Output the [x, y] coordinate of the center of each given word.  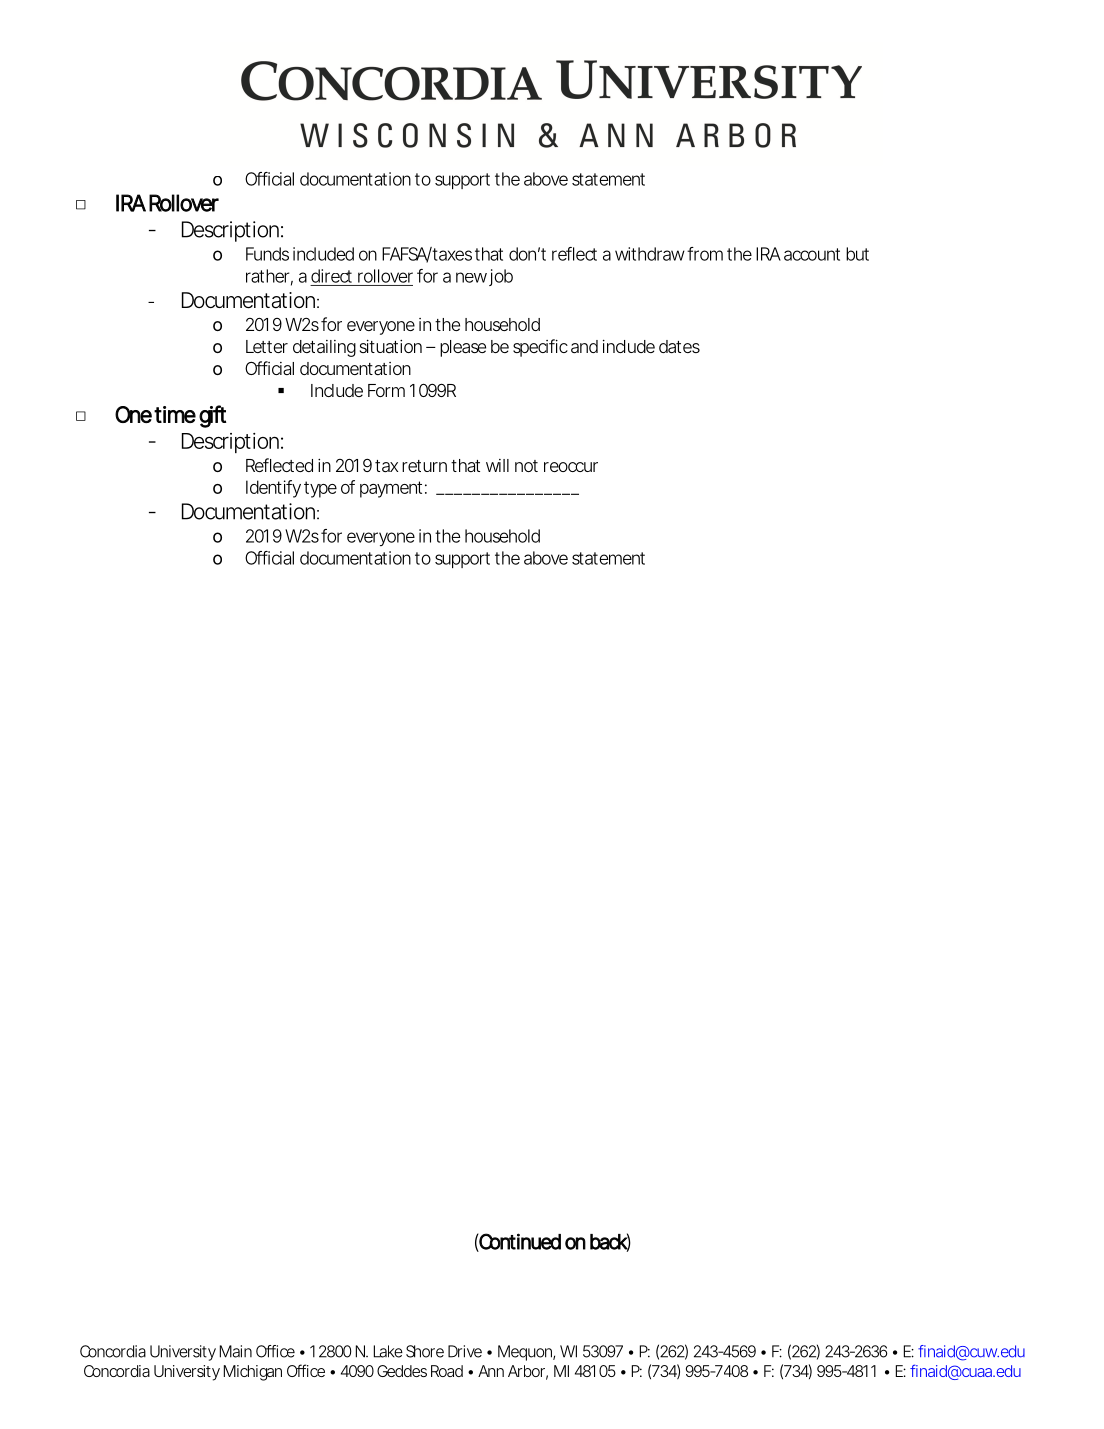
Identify [273, 489]
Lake [388, 1351]
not [526, 466]
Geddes [402, 1371]
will [497, 465]
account [812, 254]
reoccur [571, 467]
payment [391, 489]
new [471, 277]
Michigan [253, 1373]
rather [268, 276]
